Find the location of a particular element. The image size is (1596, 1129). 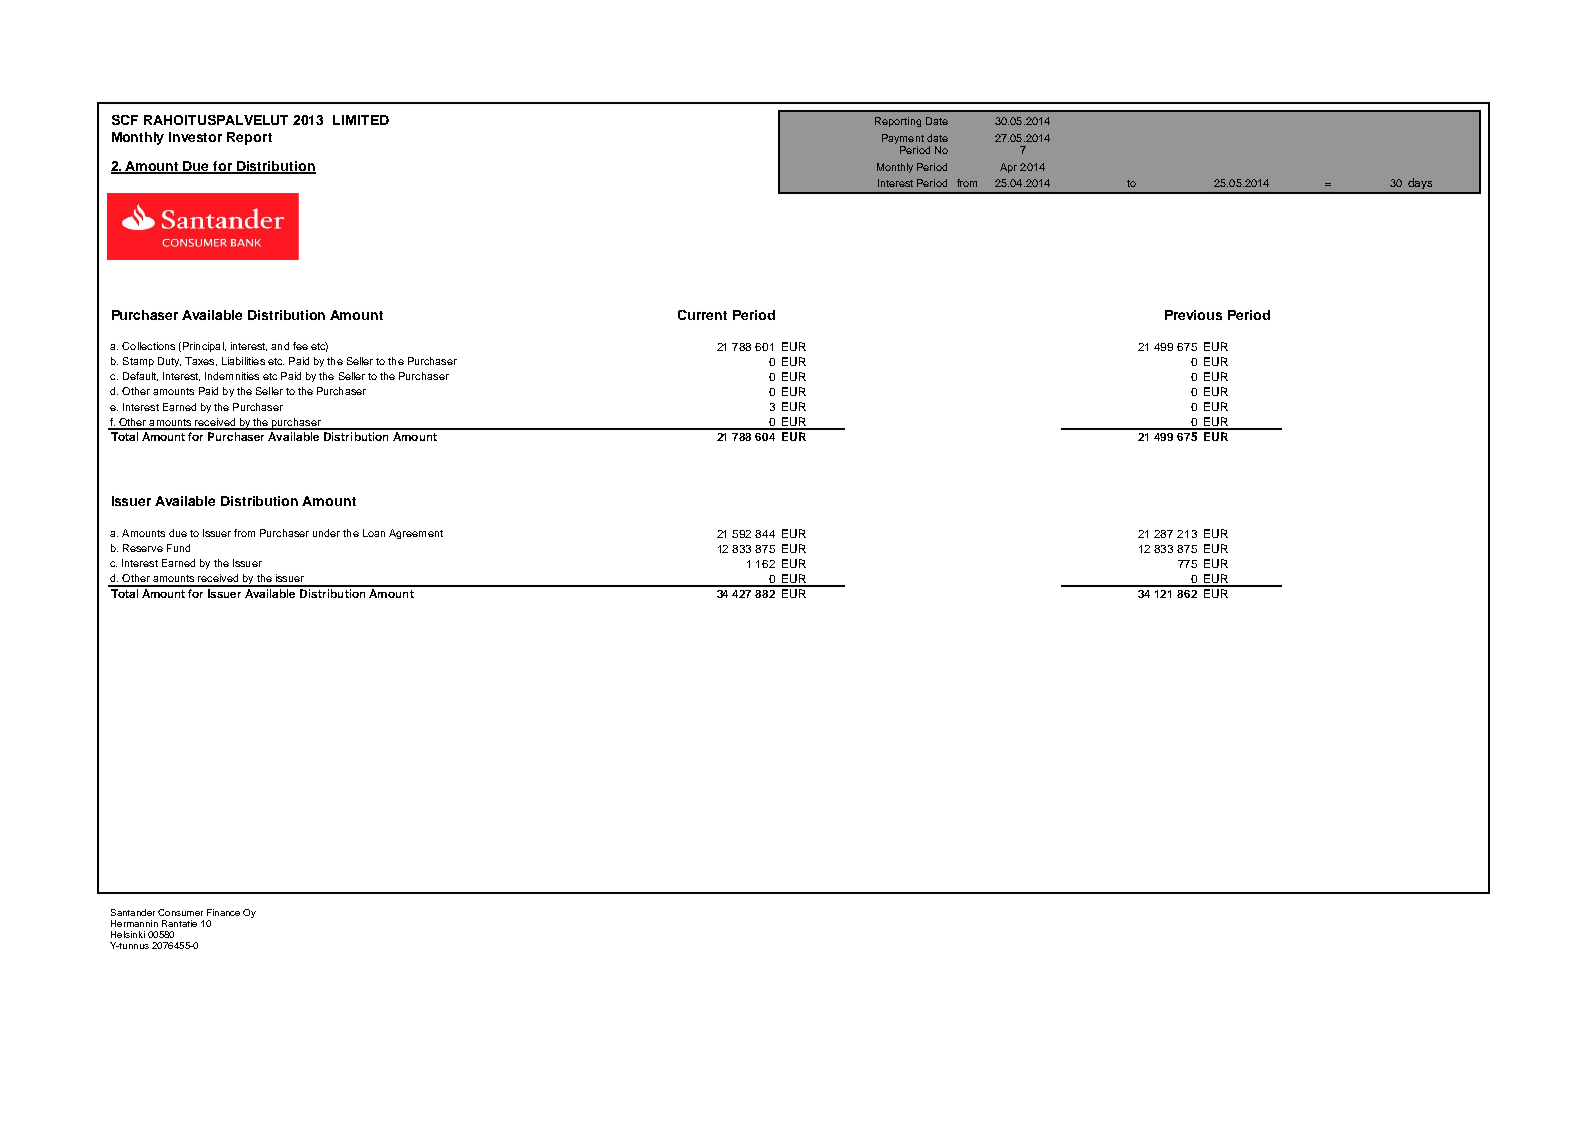

fee is located at coordinates (300, 346).
